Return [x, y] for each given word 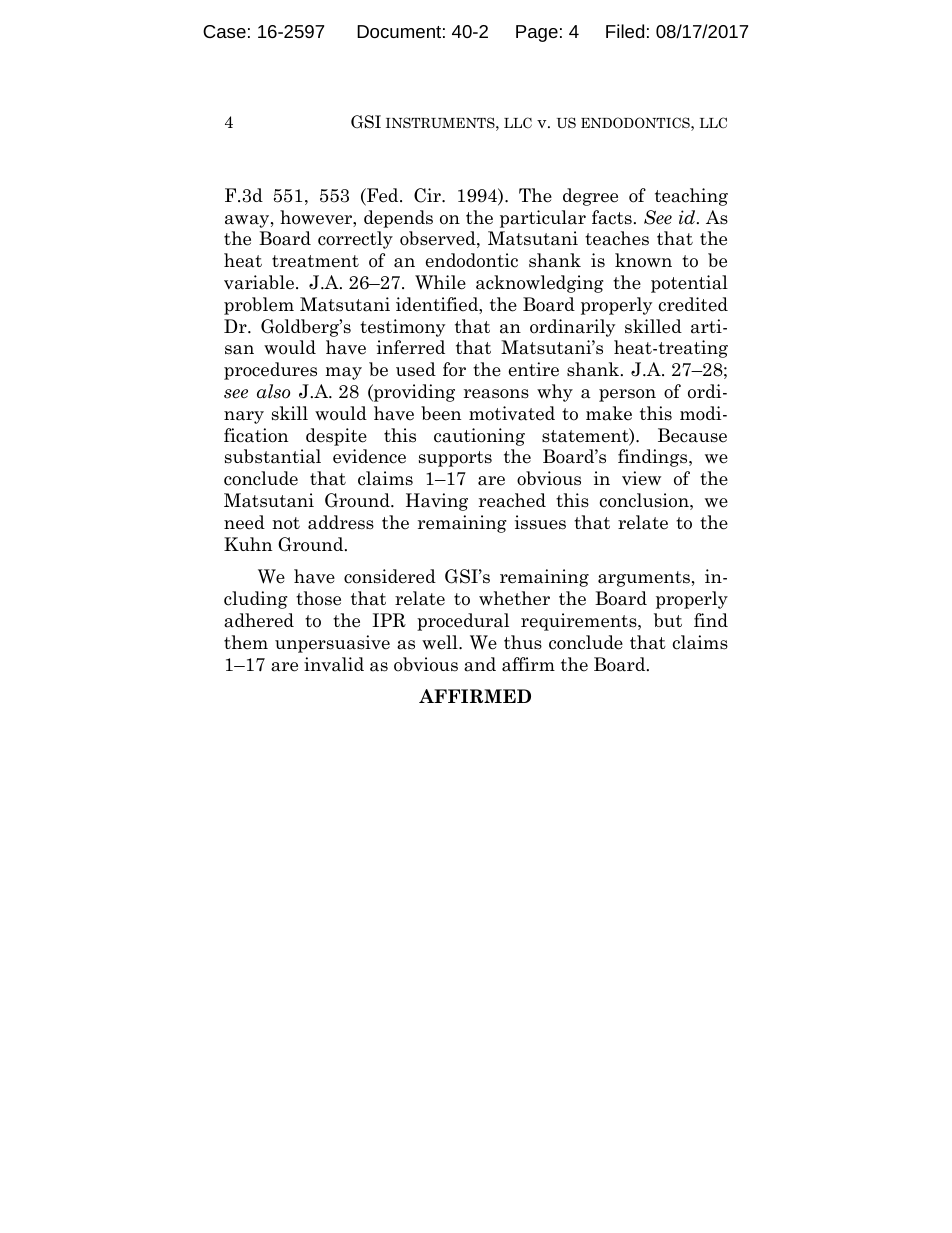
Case [224, 31]
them [246, 642]
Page [537, 33]
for [454, 369]
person [627, 395]
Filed [625, 31]
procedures [270, 371]
